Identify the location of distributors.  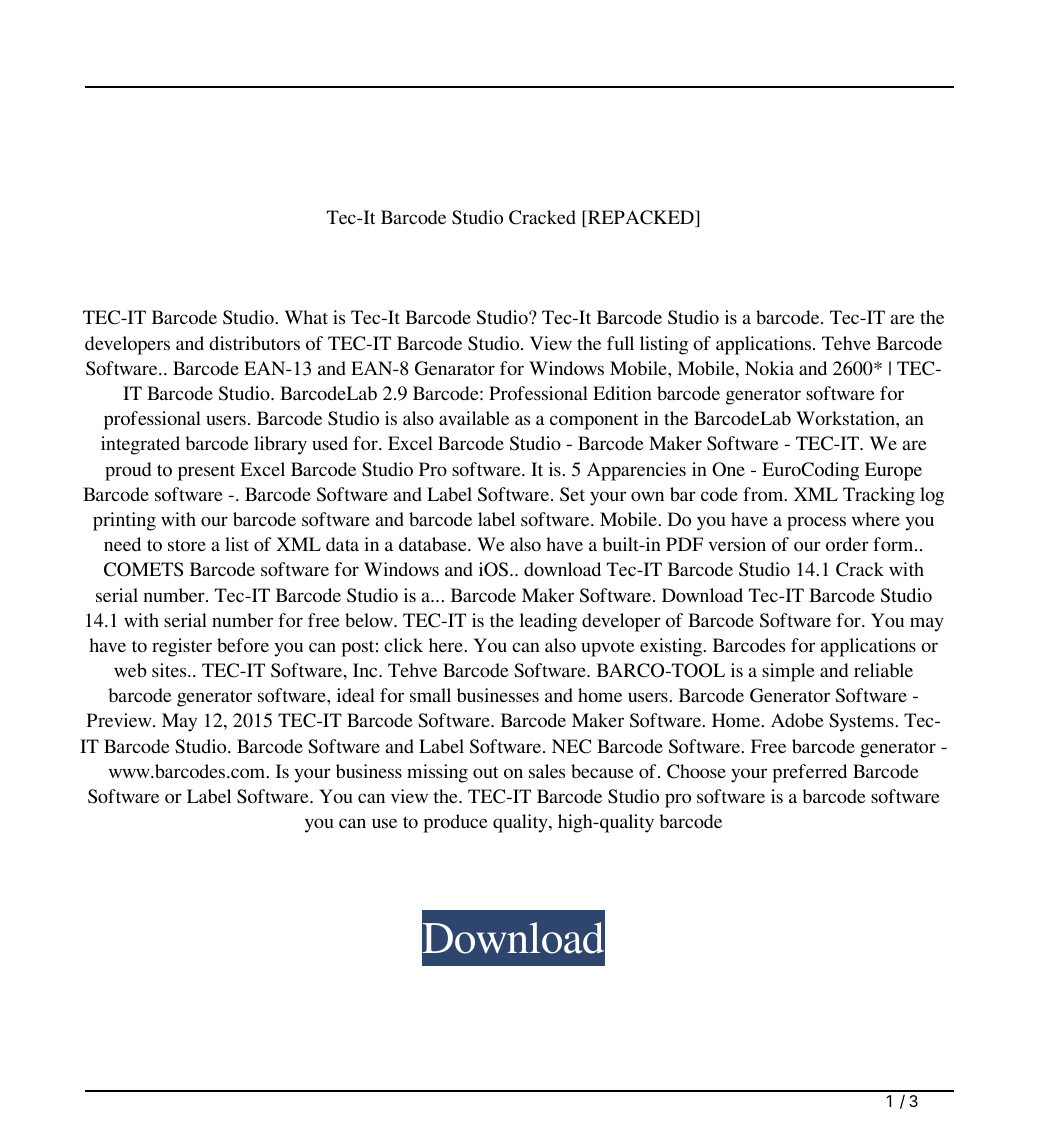
(254, 343).
